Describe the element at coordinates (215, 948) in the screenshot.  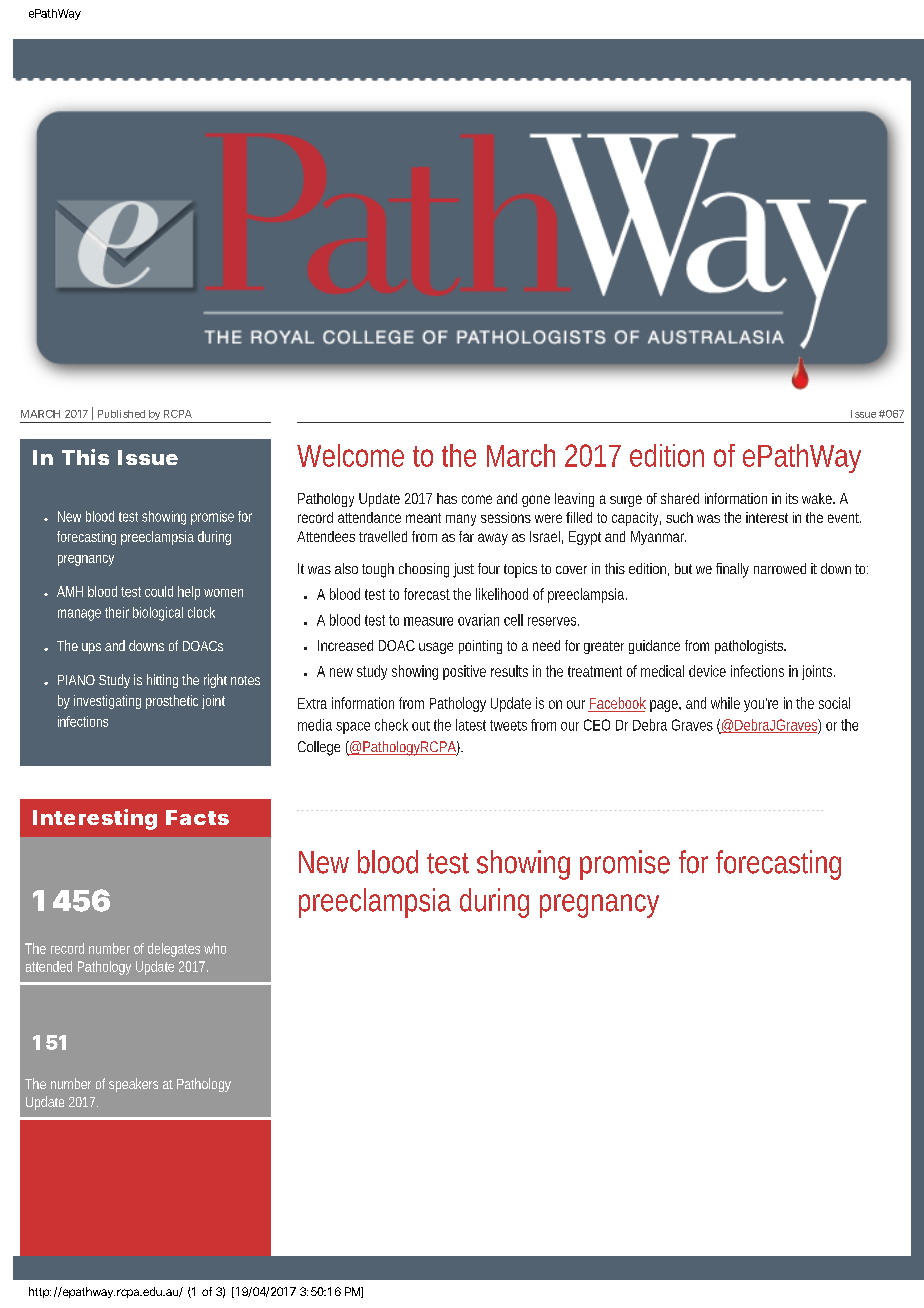
I see `who` at that location.
